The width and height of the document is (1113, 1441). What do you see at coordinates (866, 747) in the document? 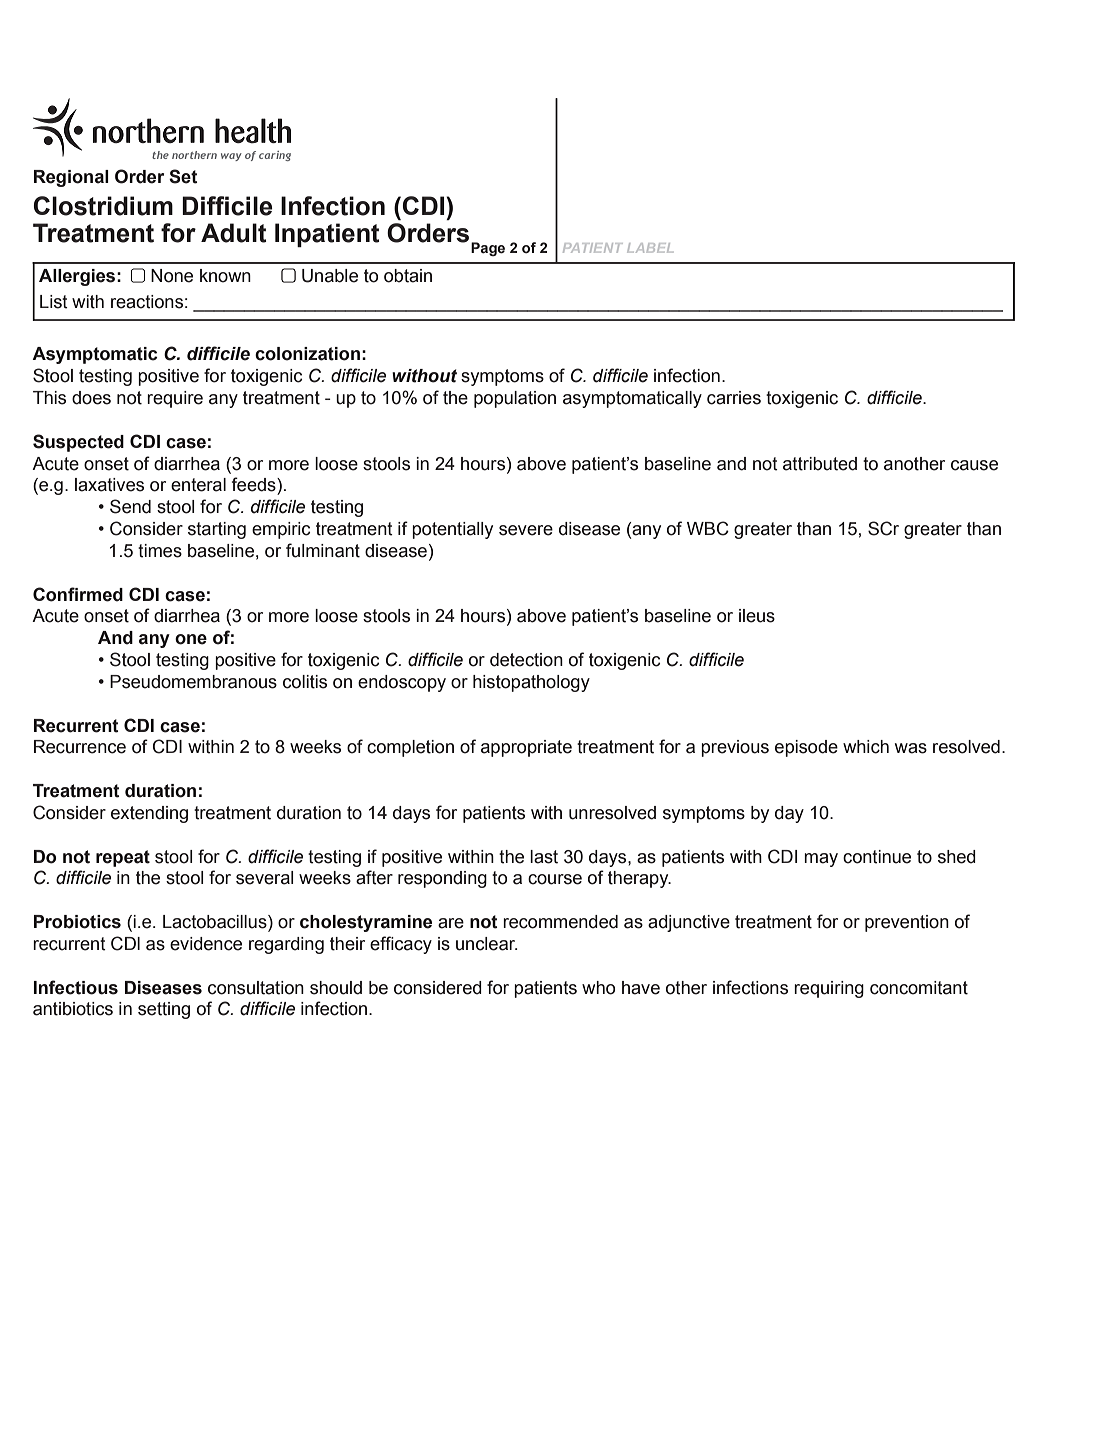
I see `which` at bounding box center [866, 747].
